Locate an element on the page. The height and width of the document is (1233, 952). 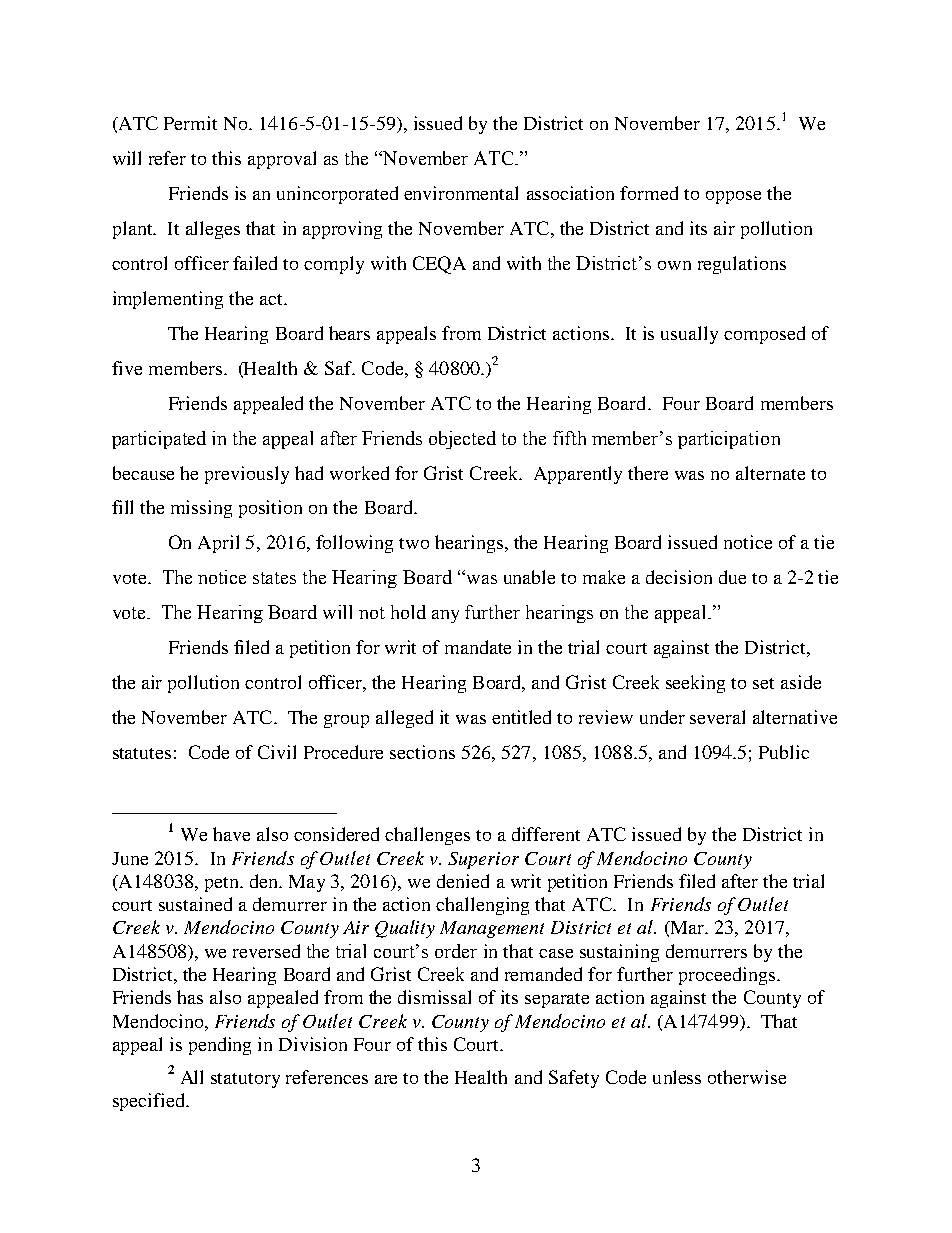
pending is located at coordinates (220, 1046).
